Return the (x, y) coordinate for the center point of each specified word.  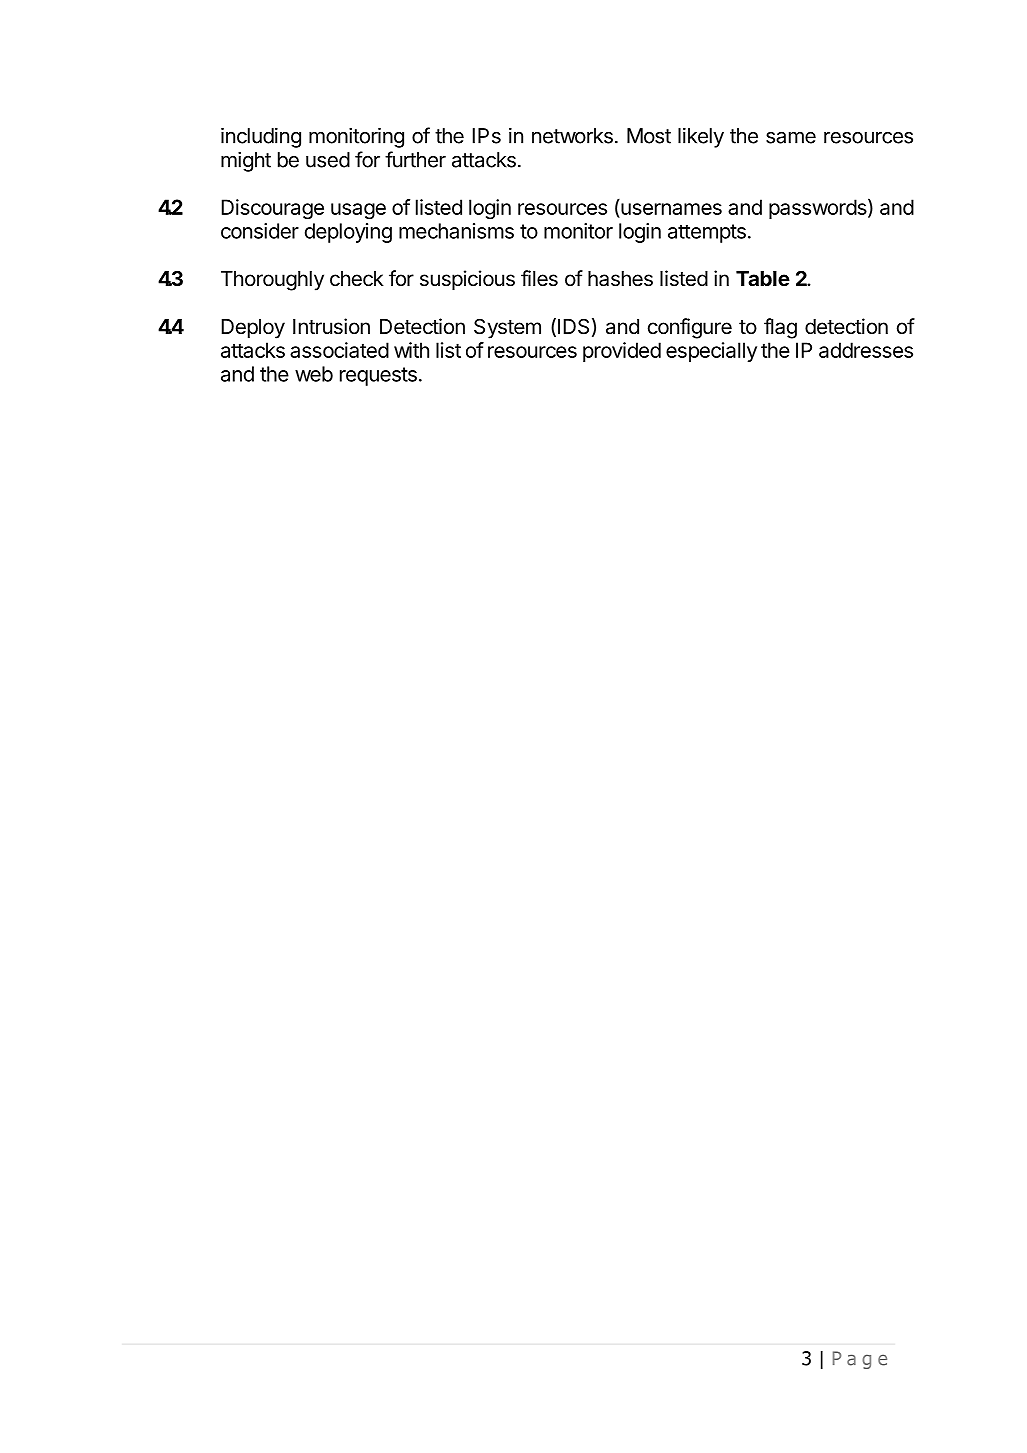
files (539, 278)
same (791, 137)
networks (572, 136)
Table (763, 278)
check (357, 279)
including (261, 137)
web (314, 374)
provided (622, 352)
